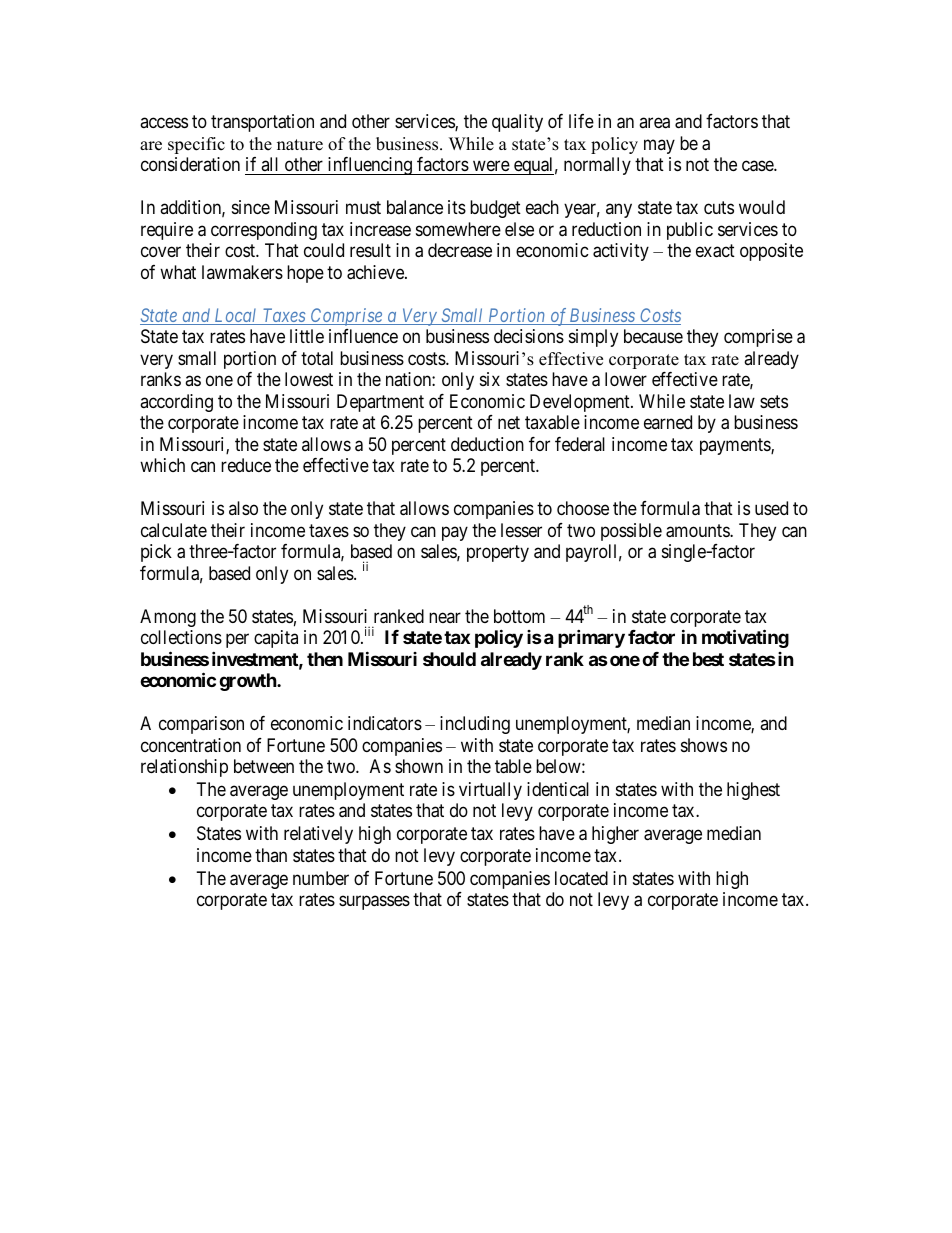  What do you see at coordinates (491, 168) in the image?
I see `were` at bounding box center [491, 168].
